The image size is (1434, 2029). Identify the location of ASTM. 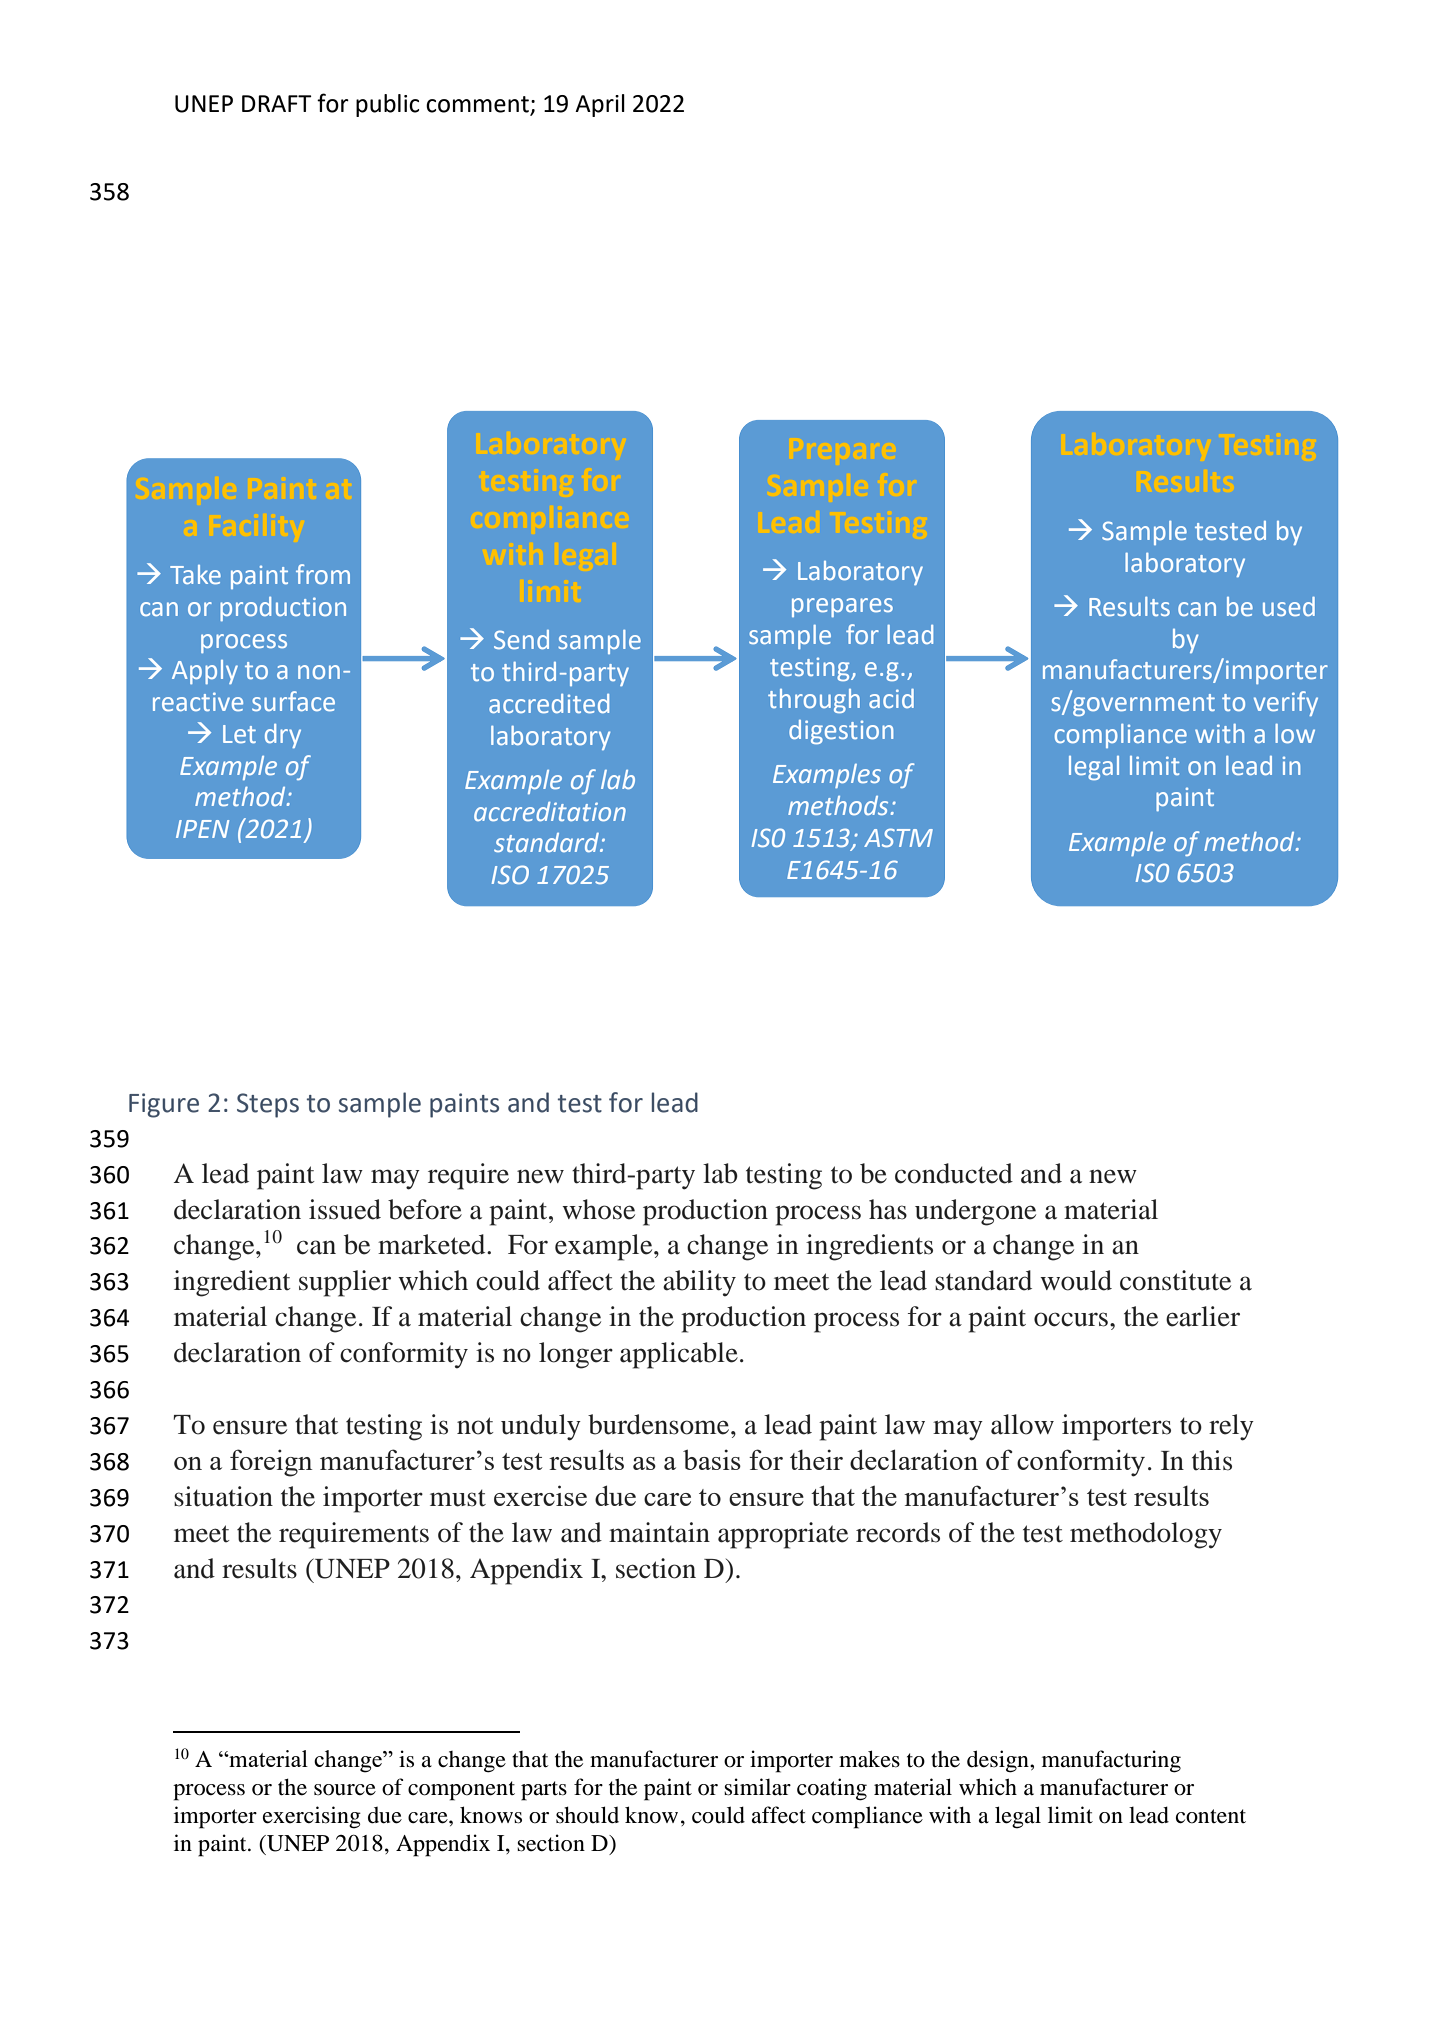
(898, 837).
